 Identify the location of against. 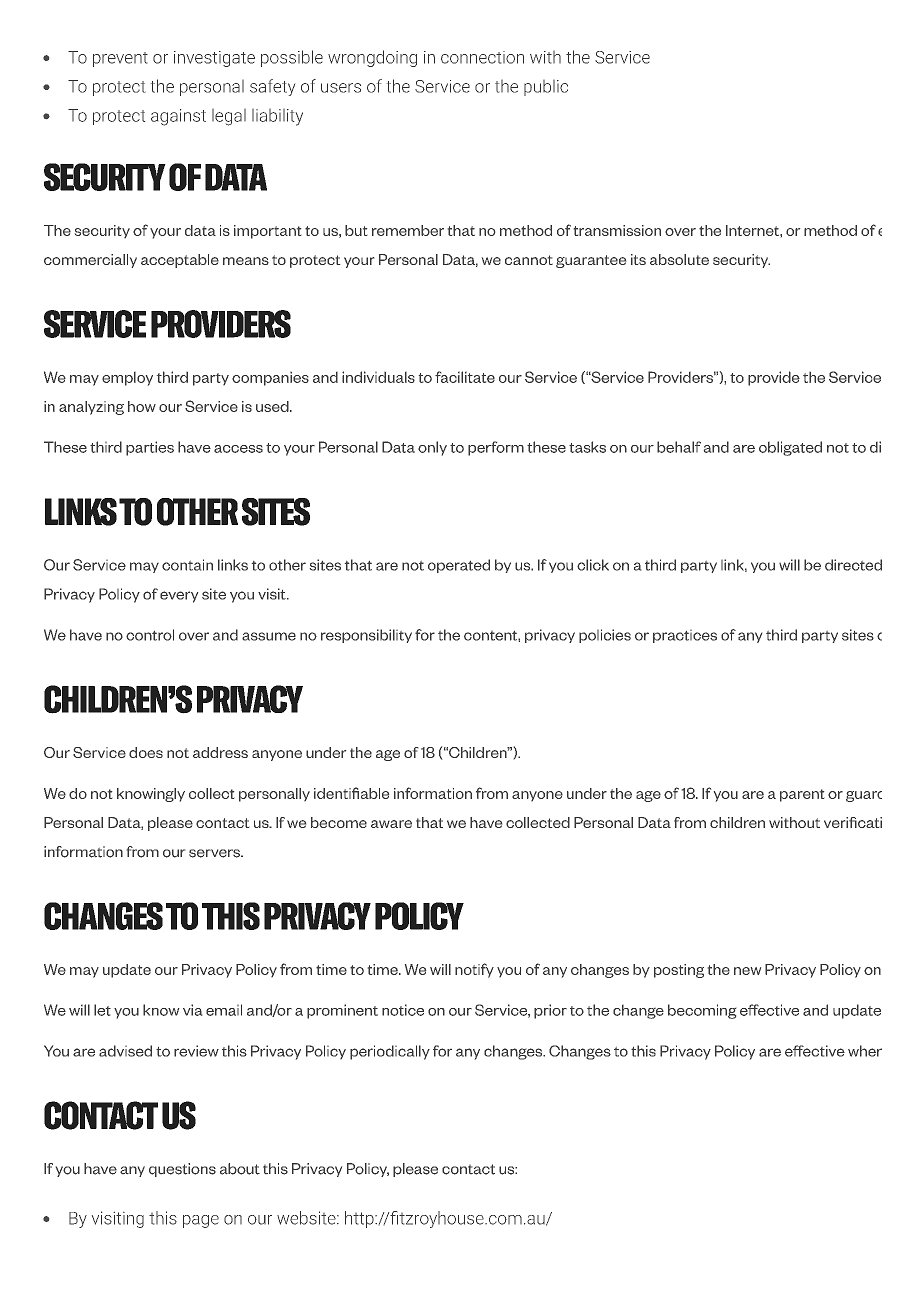
(178, 117).
